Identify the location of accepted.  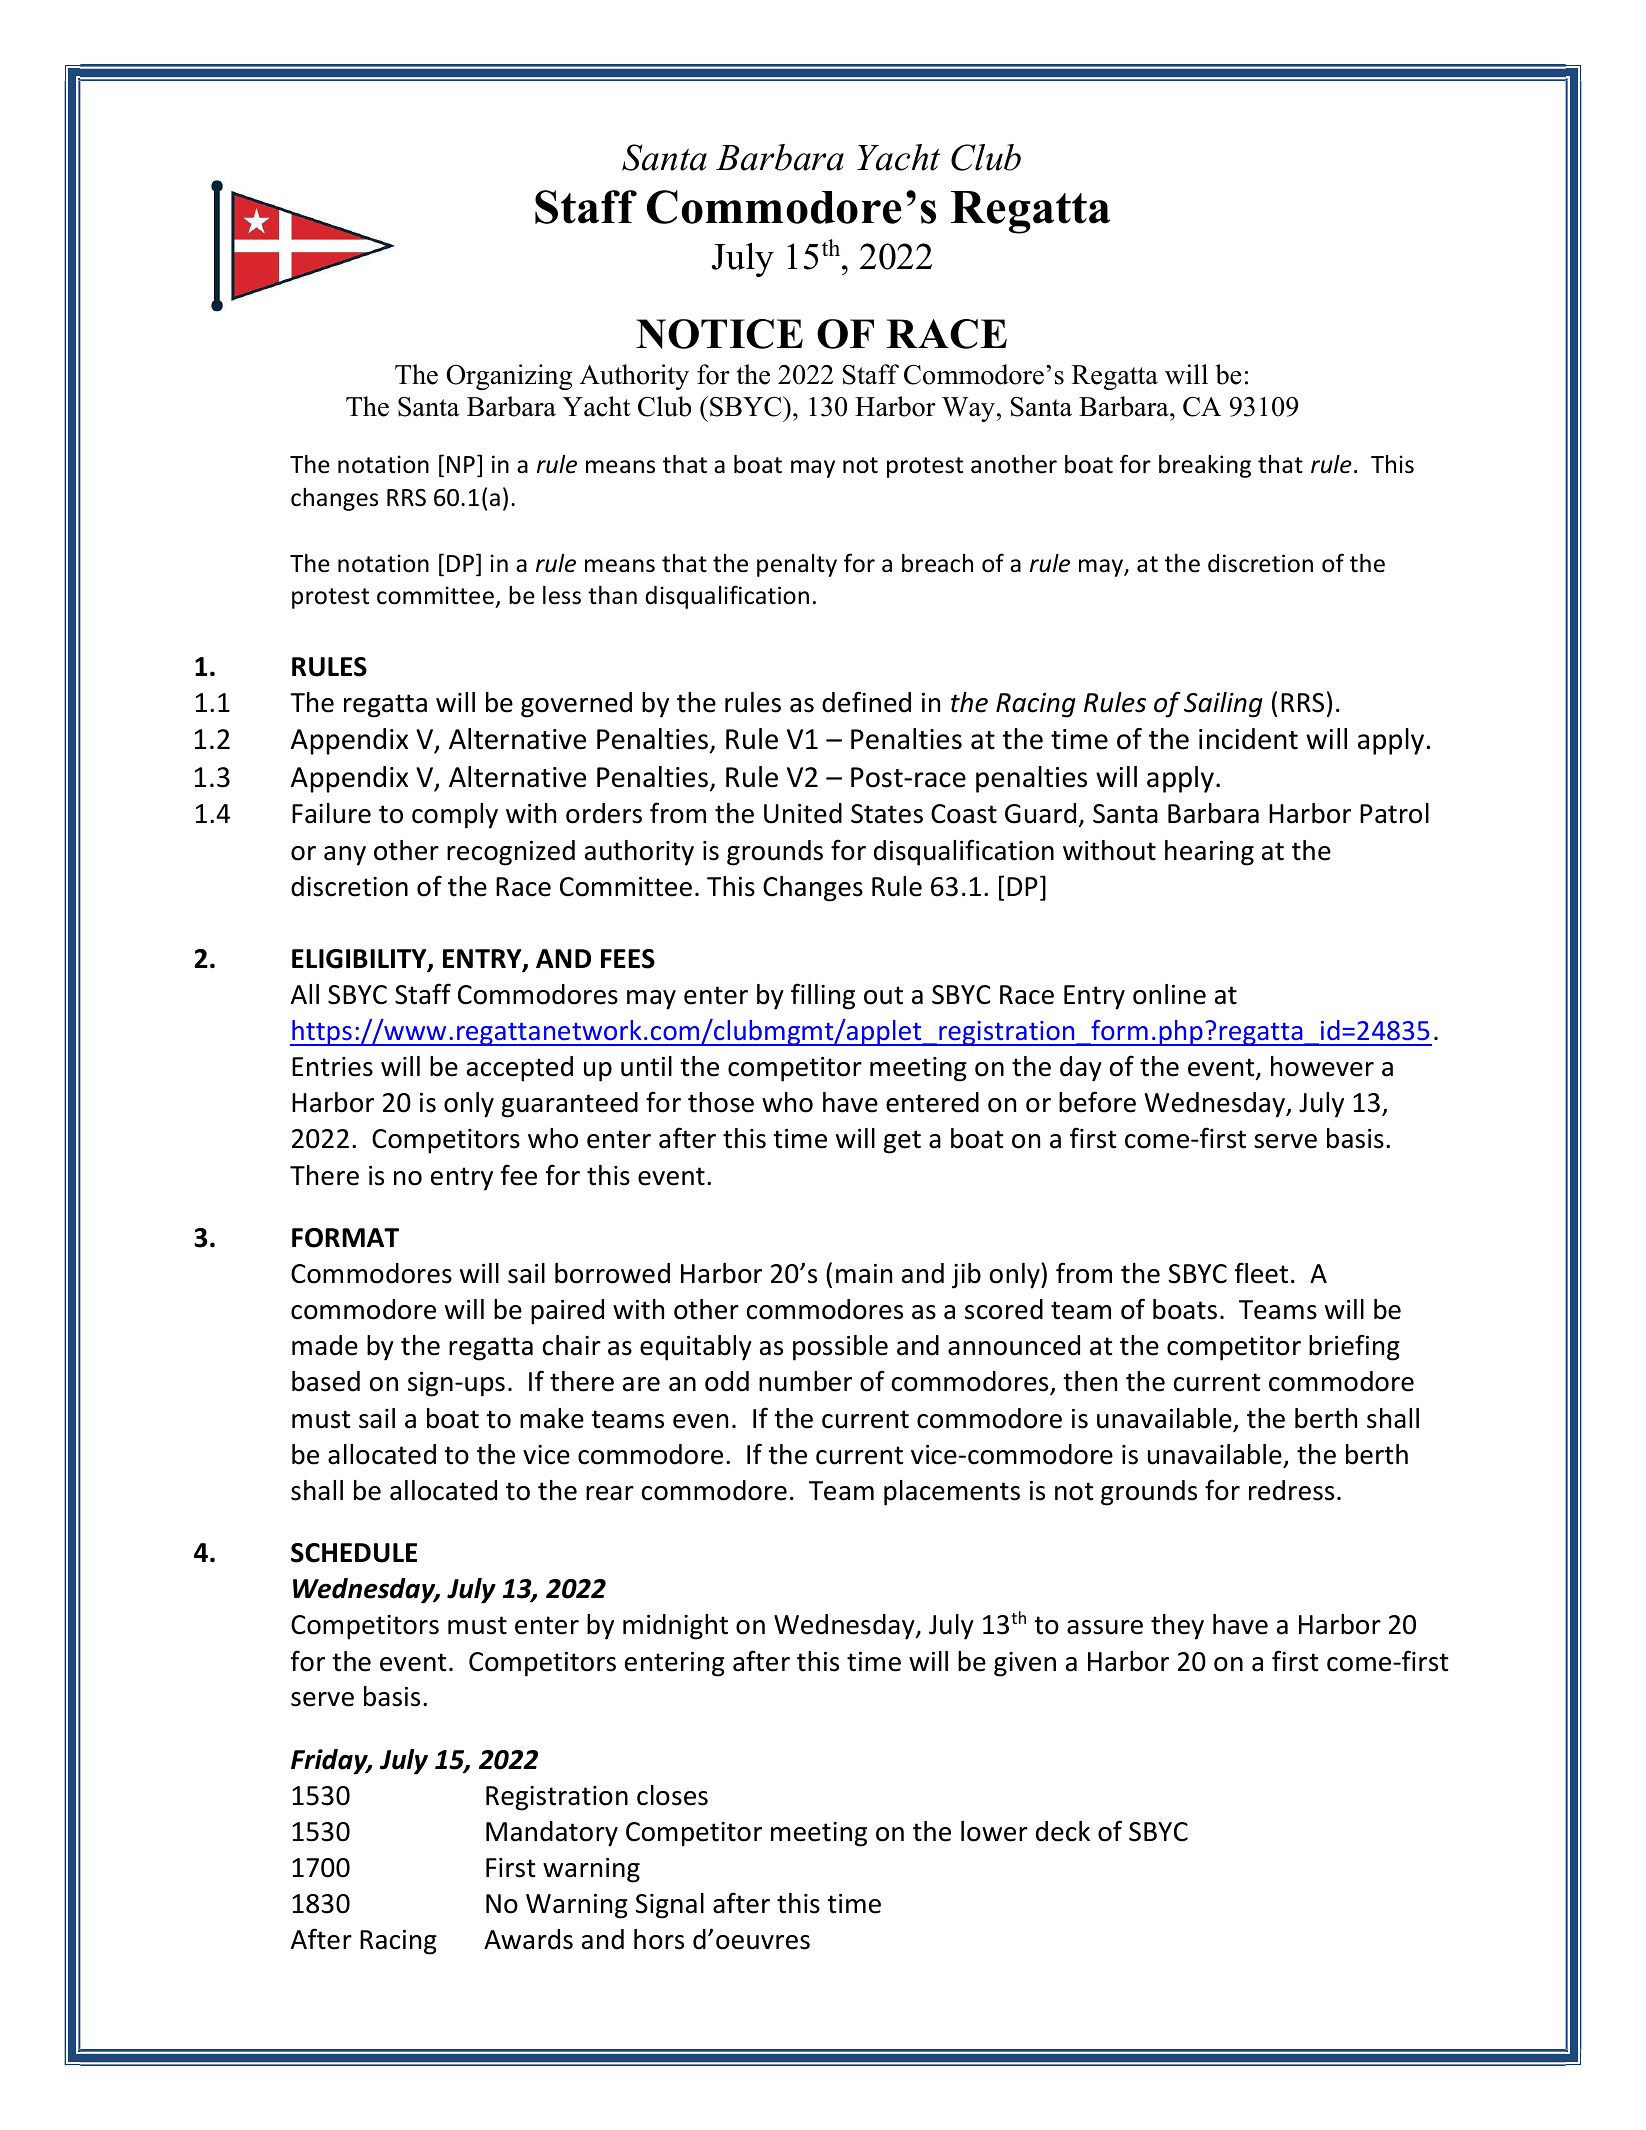
(520, 1069).
